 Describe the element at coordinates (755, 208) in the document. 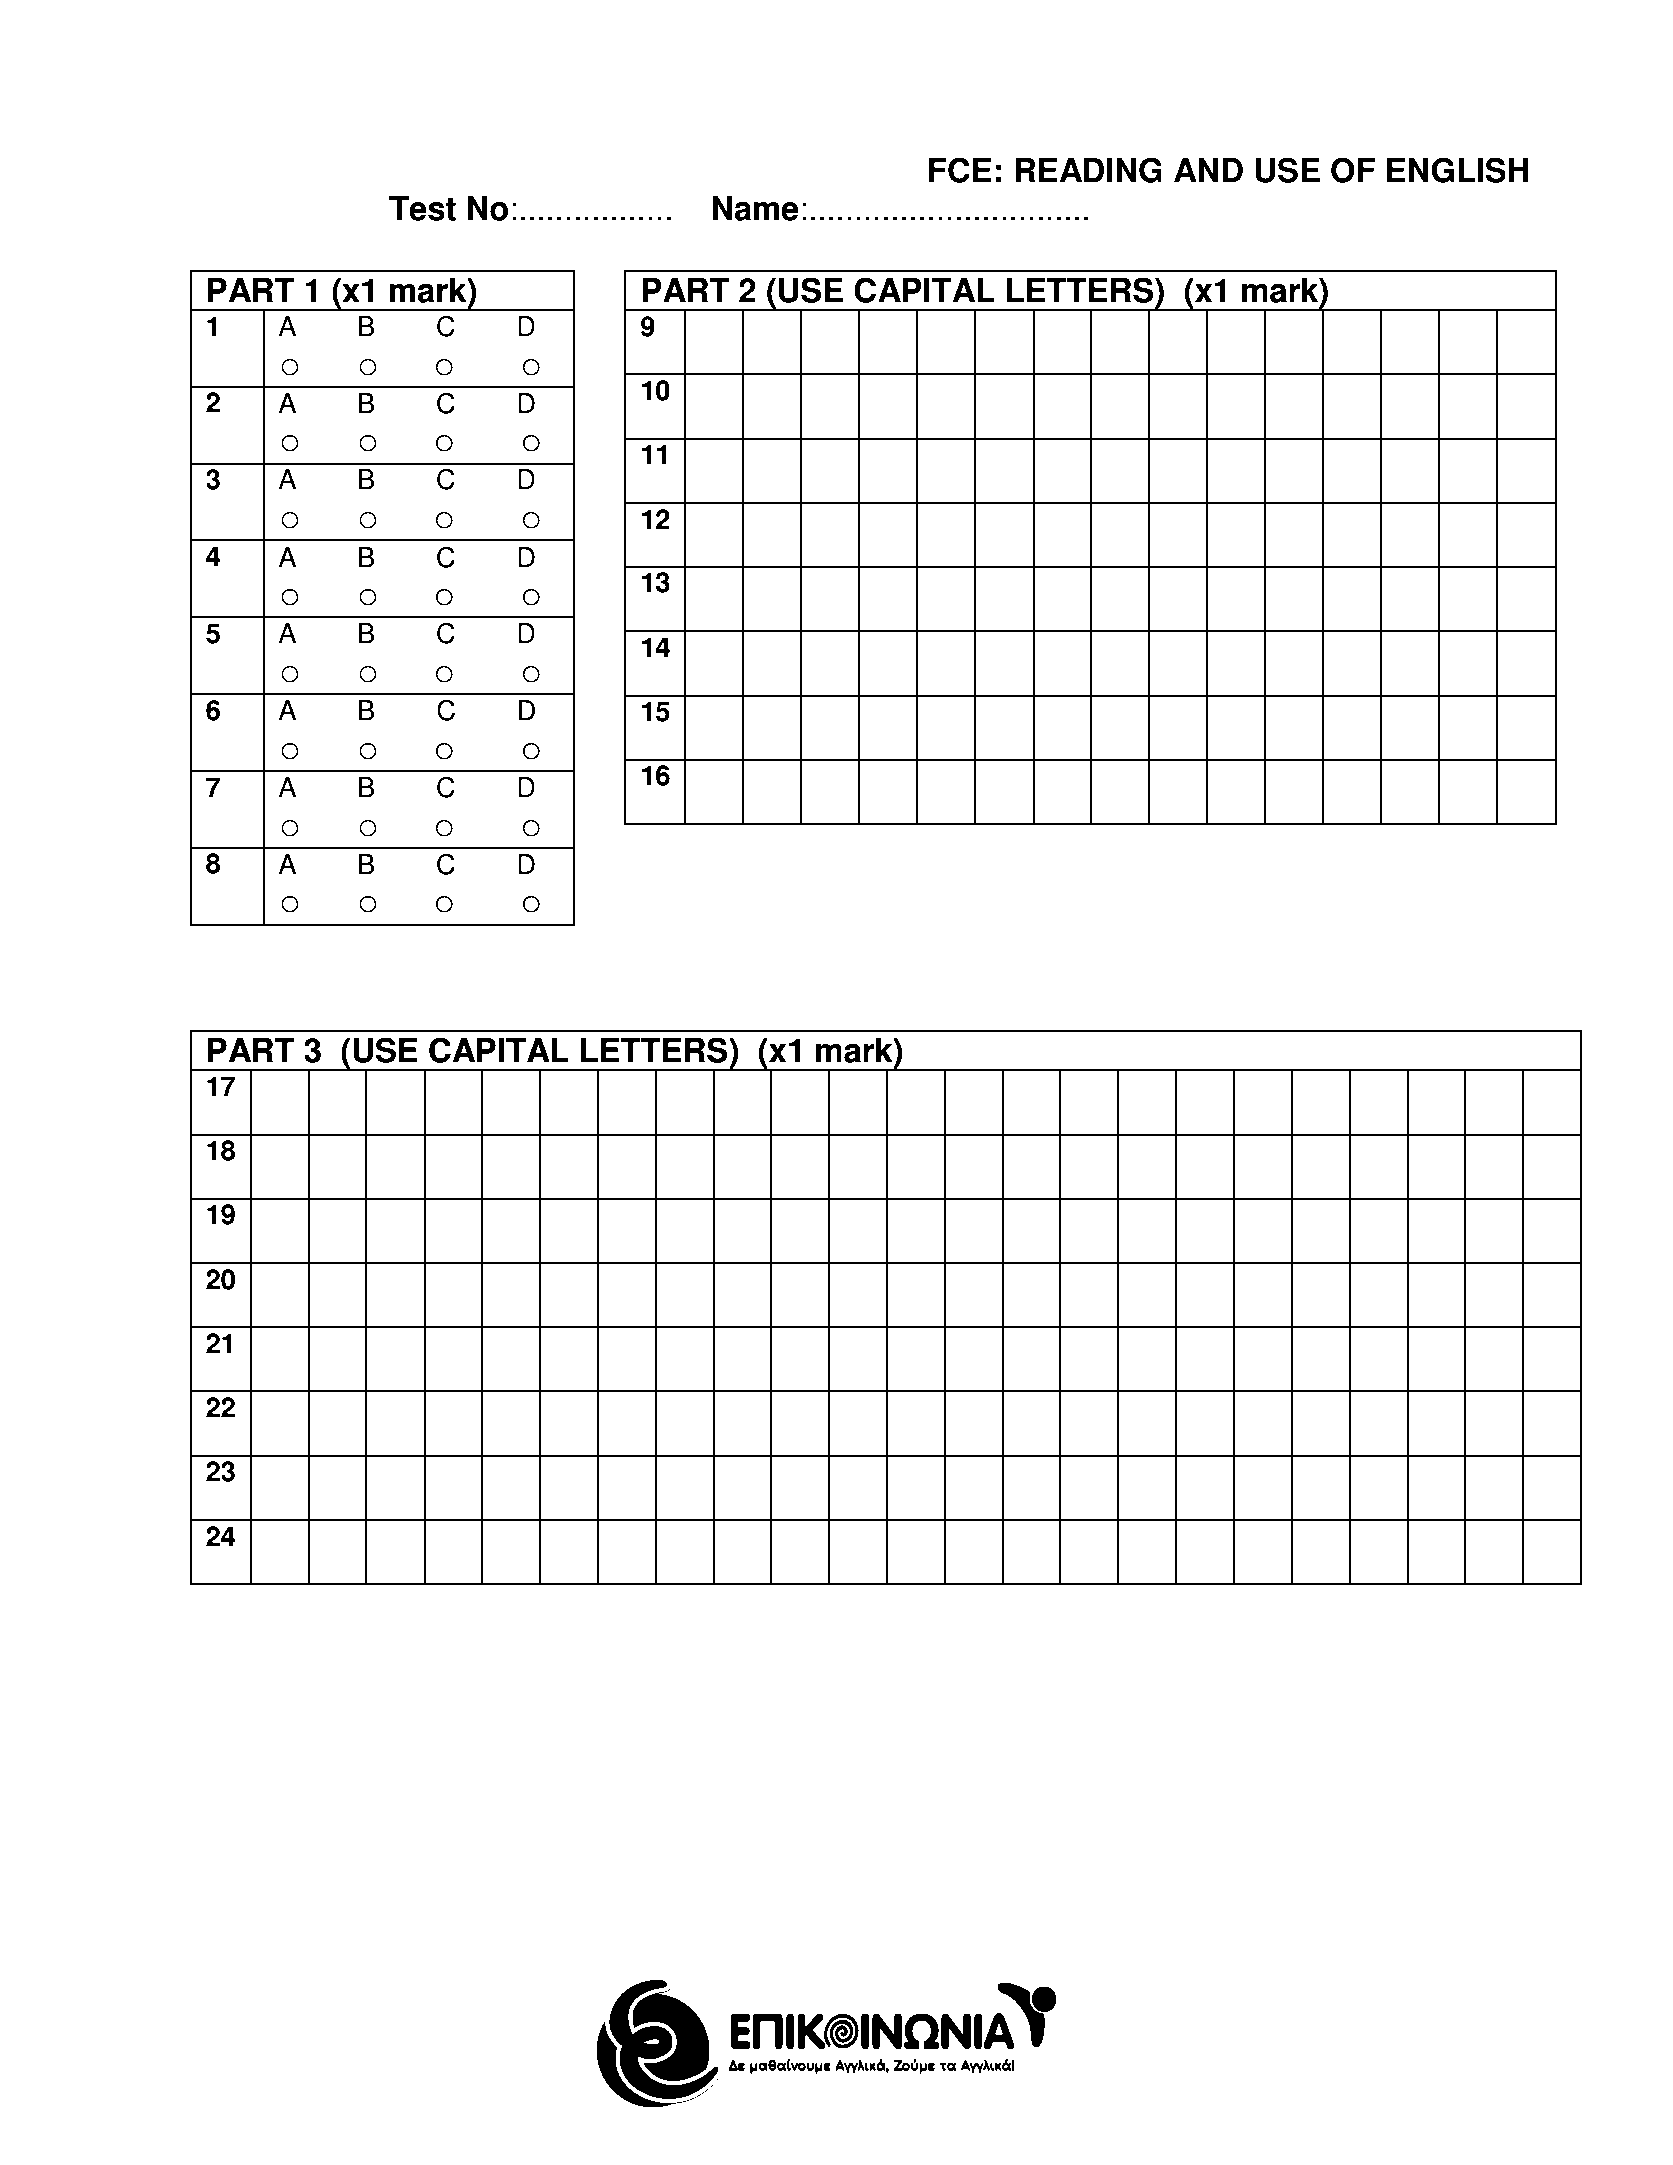

I see `Name` at that location.
